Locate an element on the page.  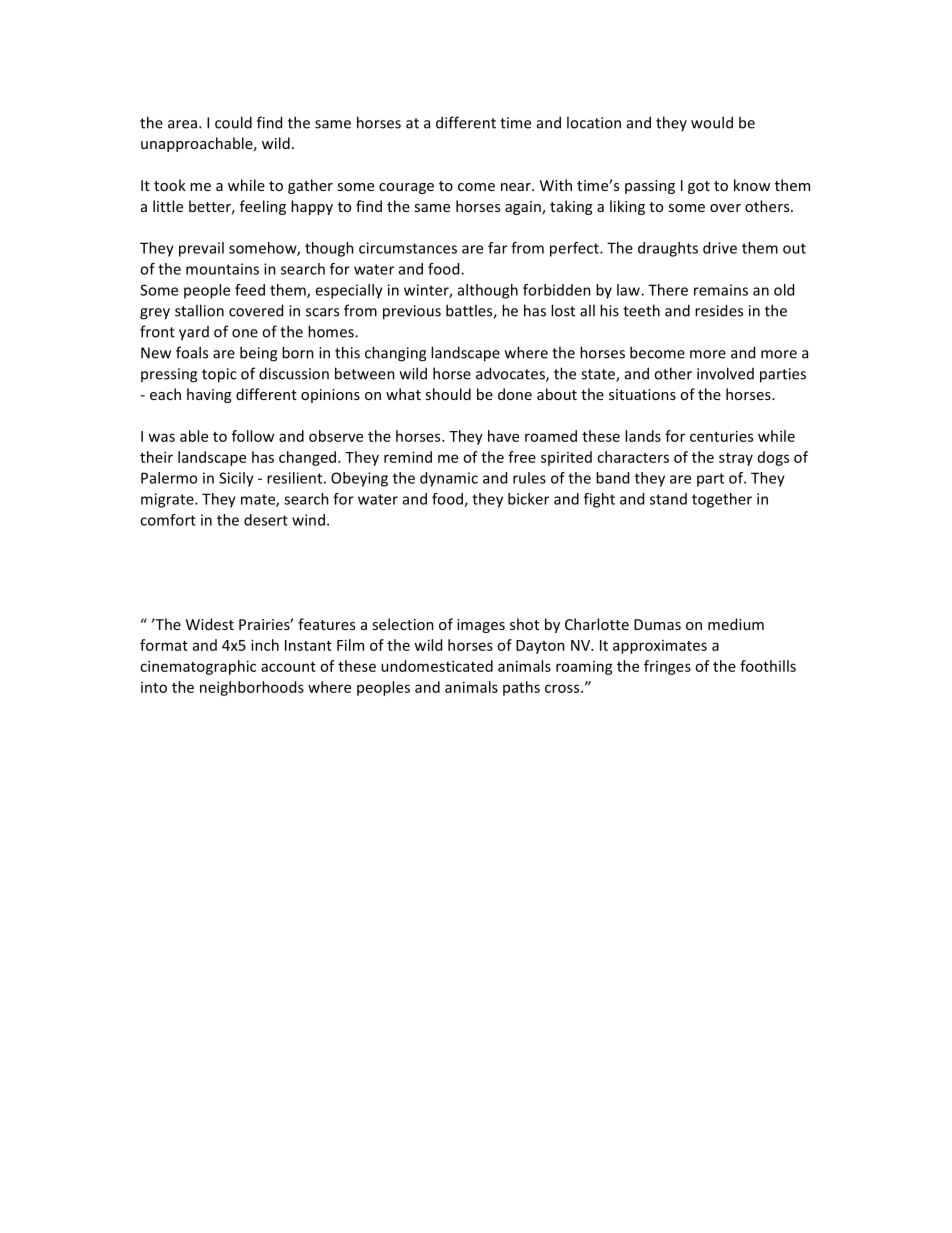
neighborhoods is located at coordinates (252, 688).
